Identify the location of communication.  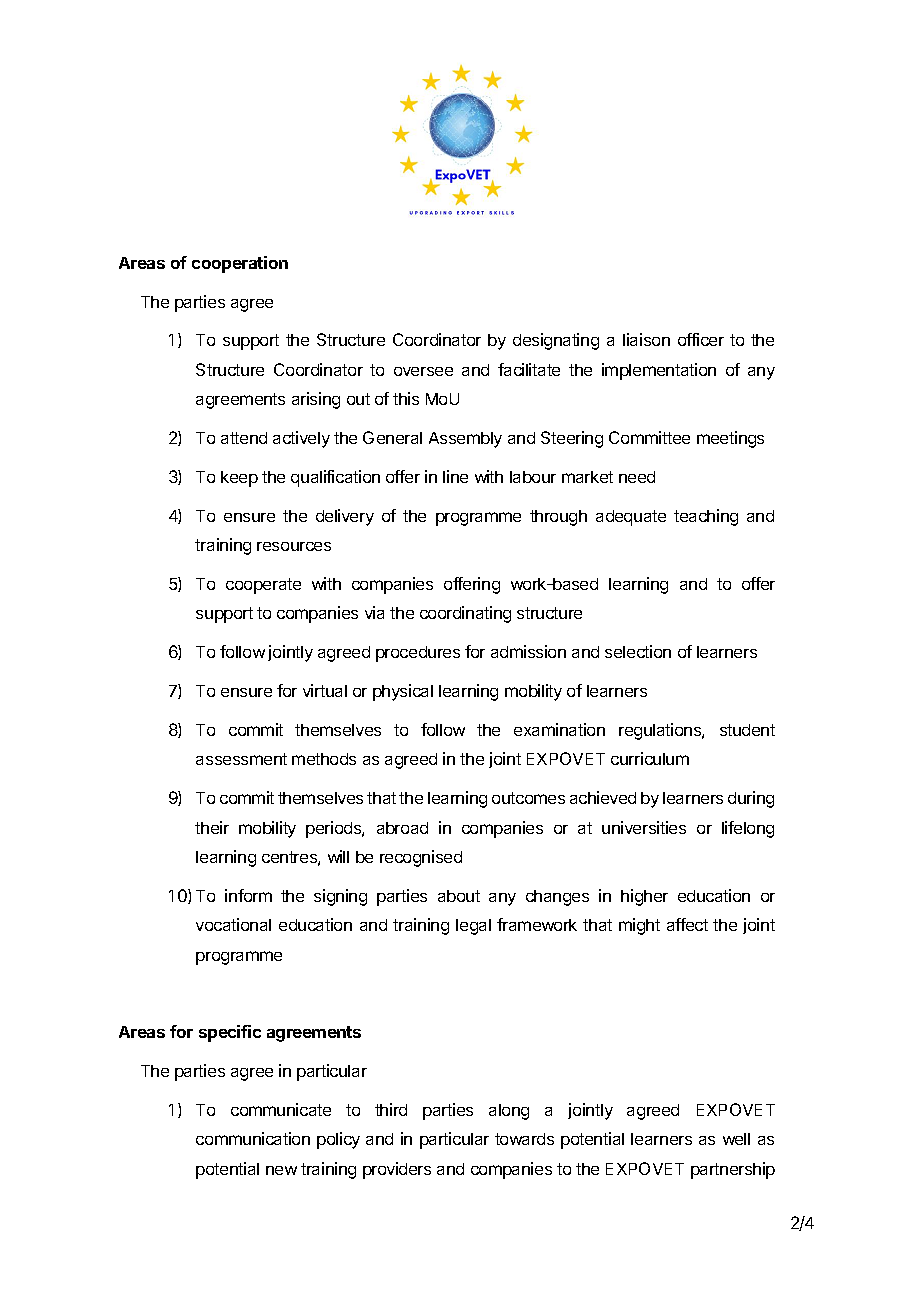
(253, 1138).
